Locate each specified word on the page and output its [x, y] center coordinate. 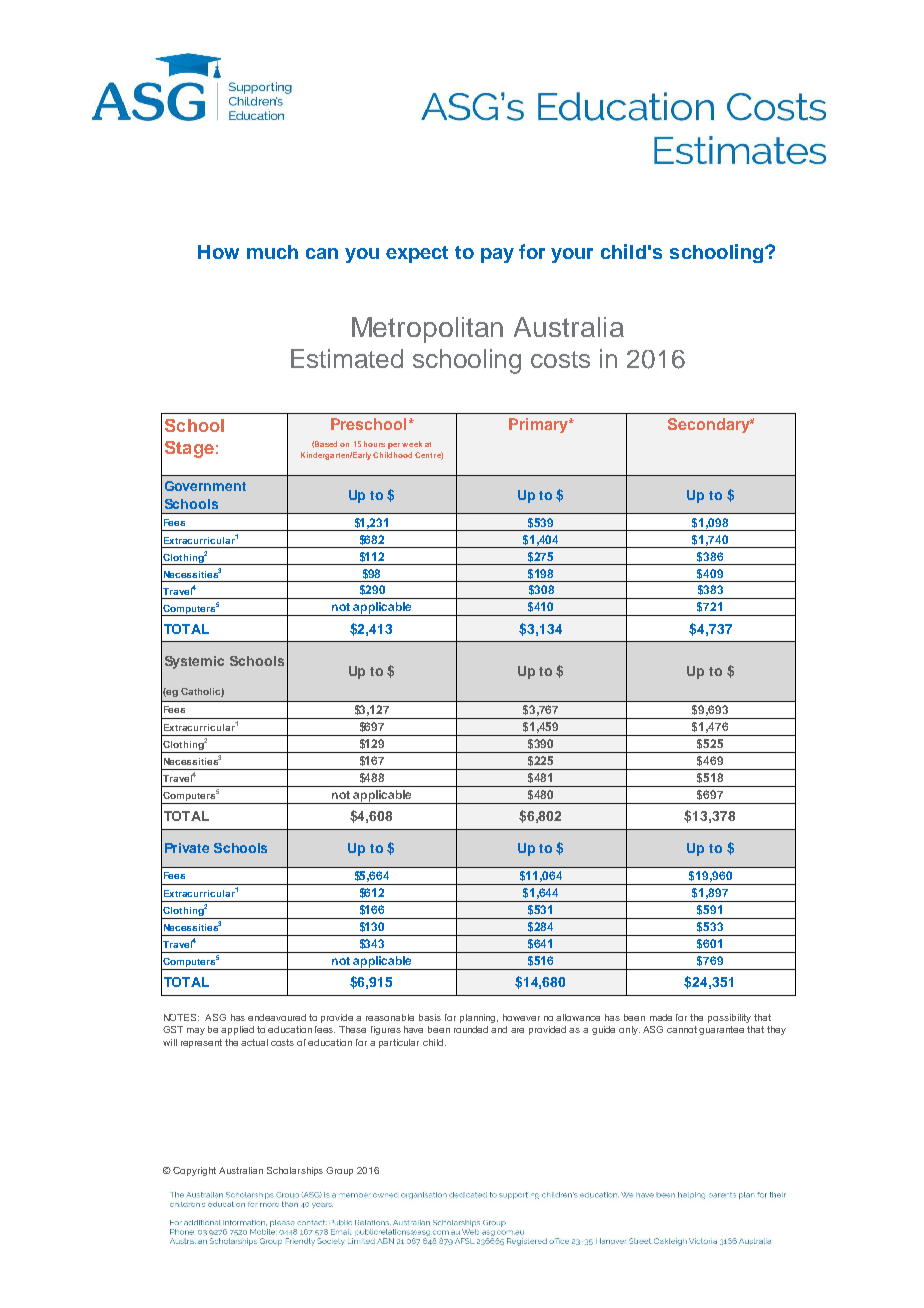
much [272, 252]
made [661, 1017]
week [412, 444]
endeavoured [277, 1017]
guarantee [721, 1030]
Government [205, 486]
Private [187, 848]
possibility [729, 1018]
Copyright [194, 1171]
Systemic [194, 662]
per [394, 446]
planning [479, 1018]
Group [339, 1171]
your [572, 255]
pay [497, 255]
